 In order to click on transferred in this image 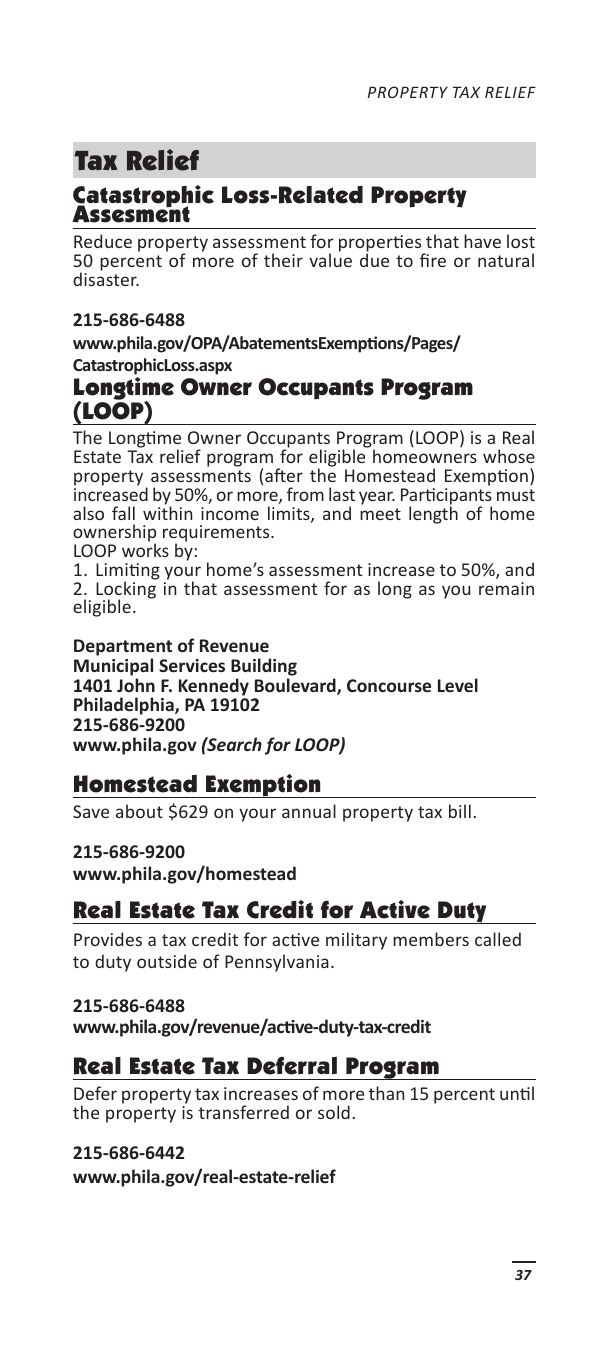, I will do `click(244, 1112)`.
